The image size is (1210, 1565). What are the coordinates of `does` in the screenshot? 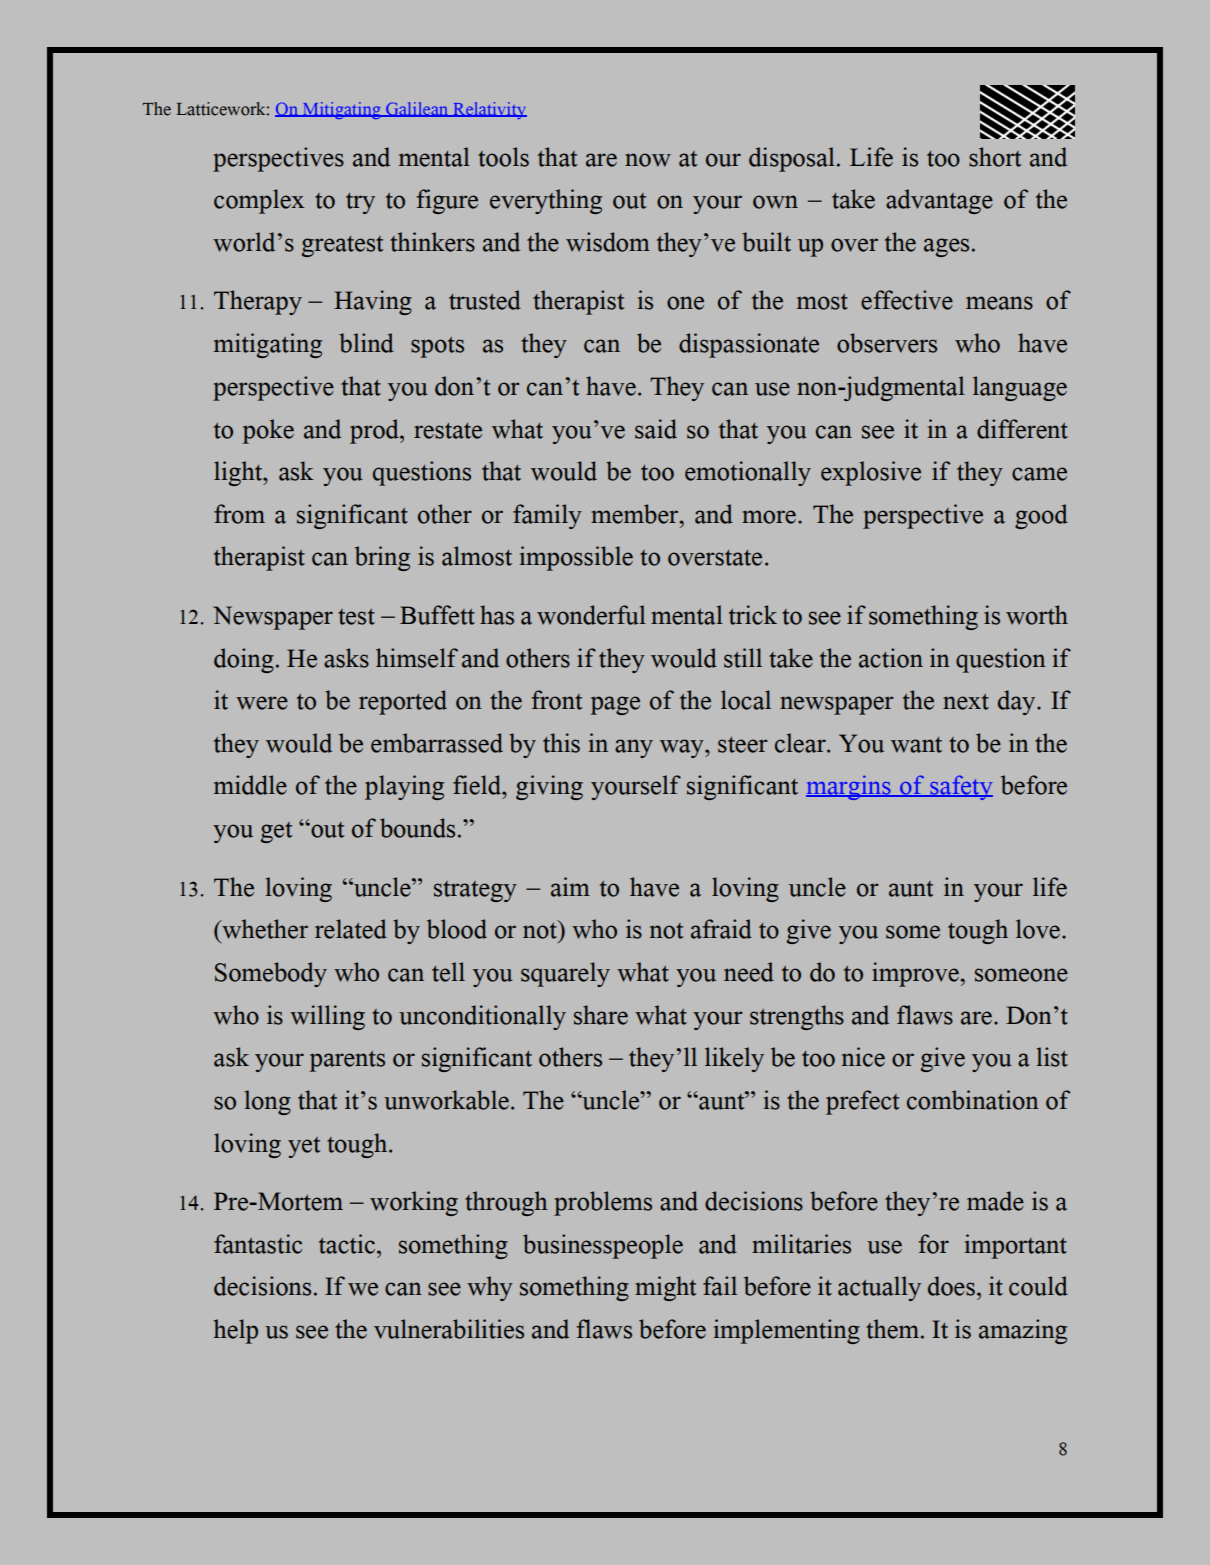 It's located at (951, 1286).
